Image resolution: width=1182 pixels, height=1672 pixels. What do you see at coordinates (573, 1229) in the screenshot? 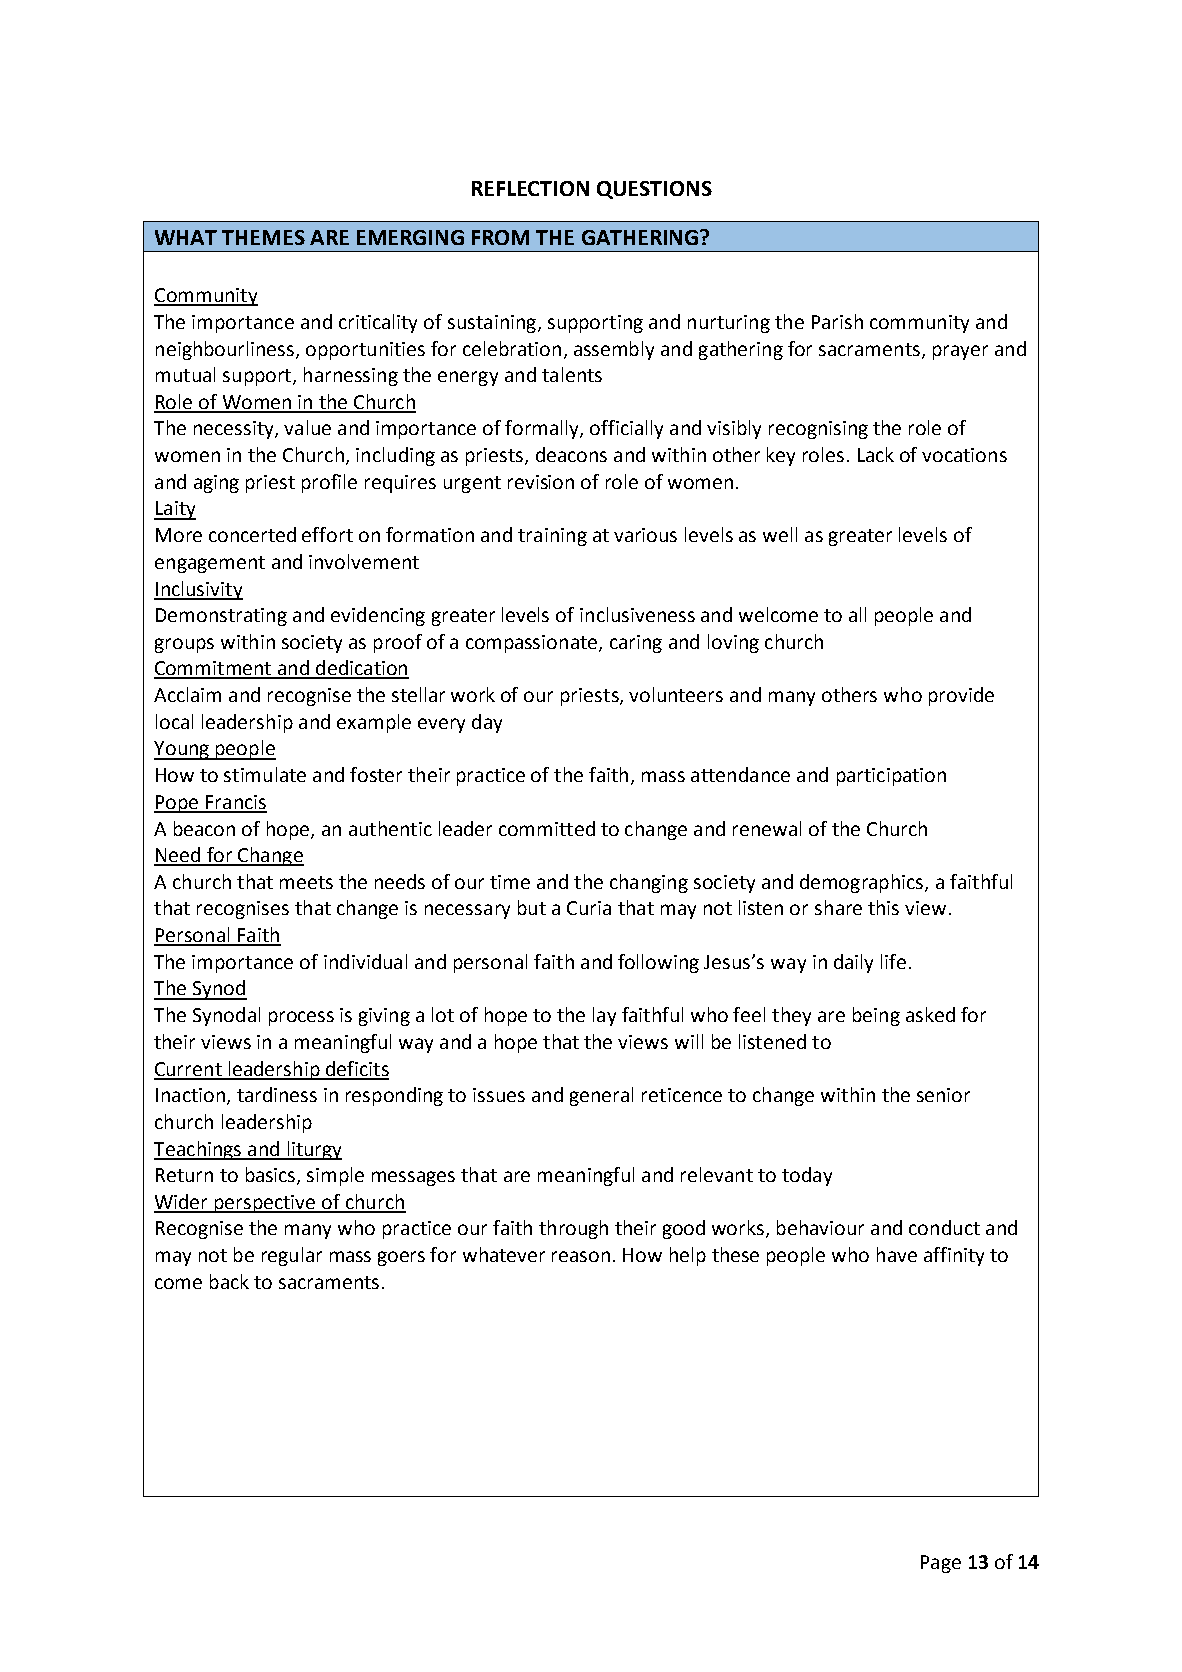
I see `through` at bounding box center [573, 1229].
